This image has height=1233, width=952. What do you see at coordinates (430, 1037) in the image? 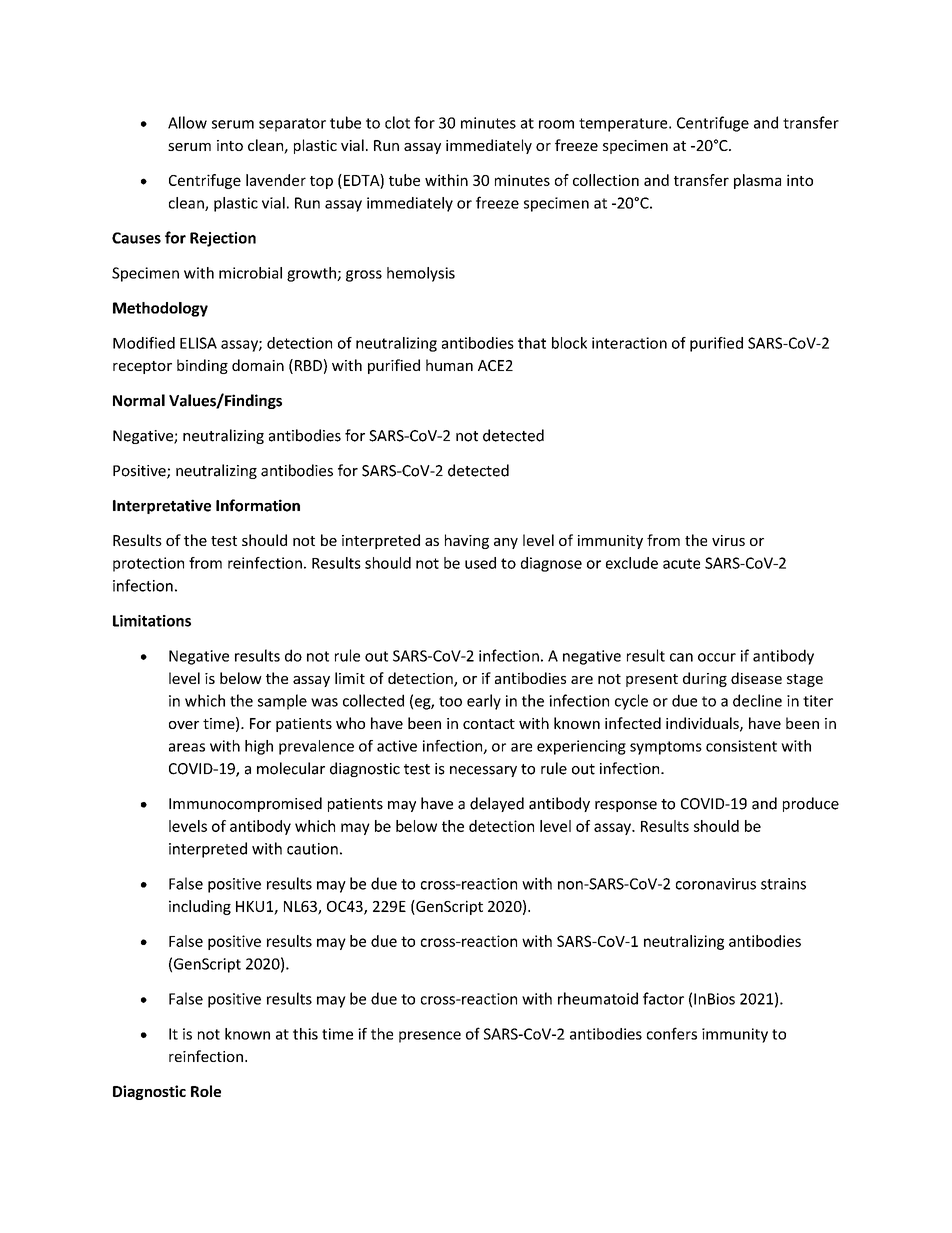
I see `presence` at bounding box center [430, 1037].
